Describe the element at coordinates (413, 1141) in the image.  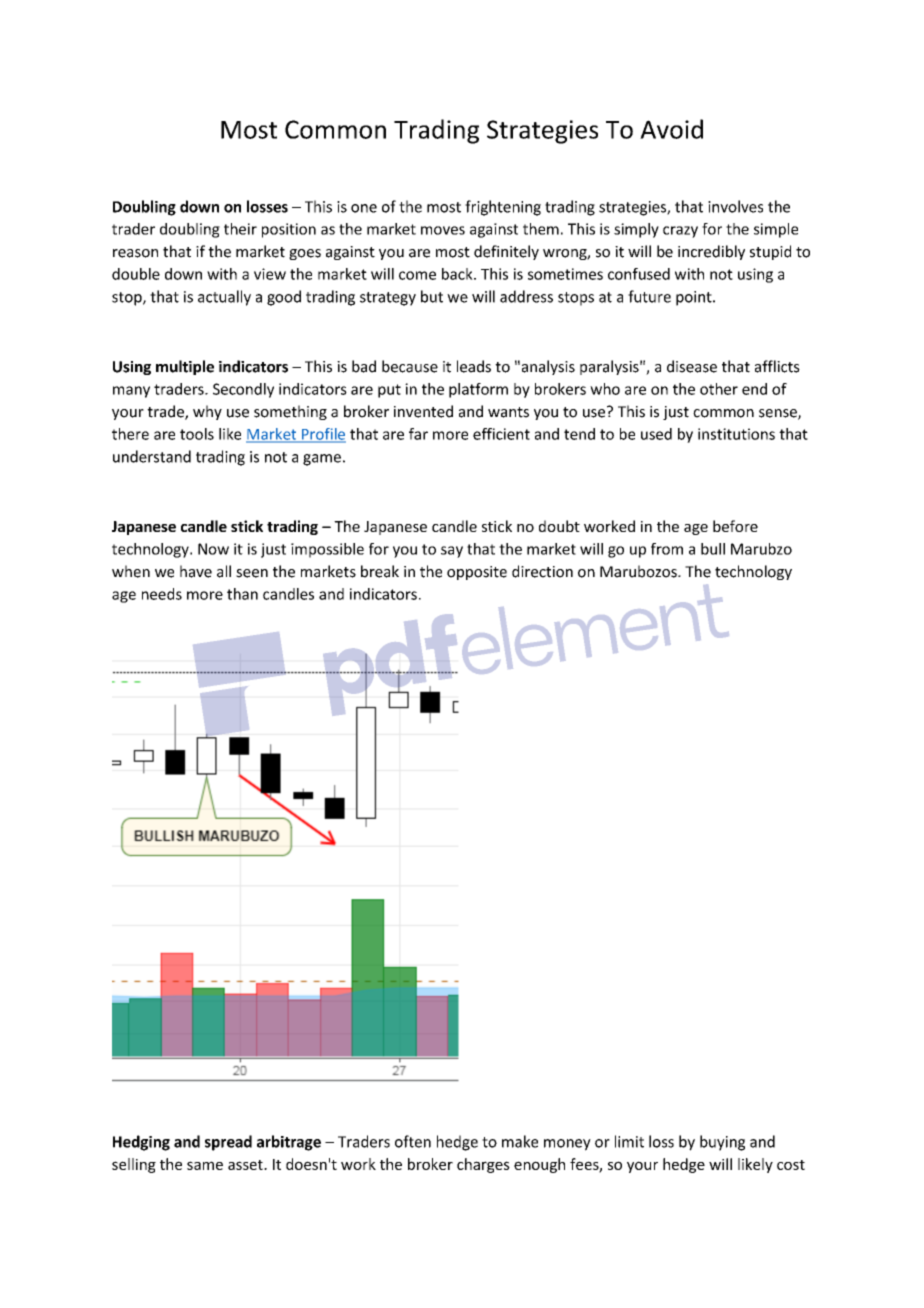
I see `often` at that location.
